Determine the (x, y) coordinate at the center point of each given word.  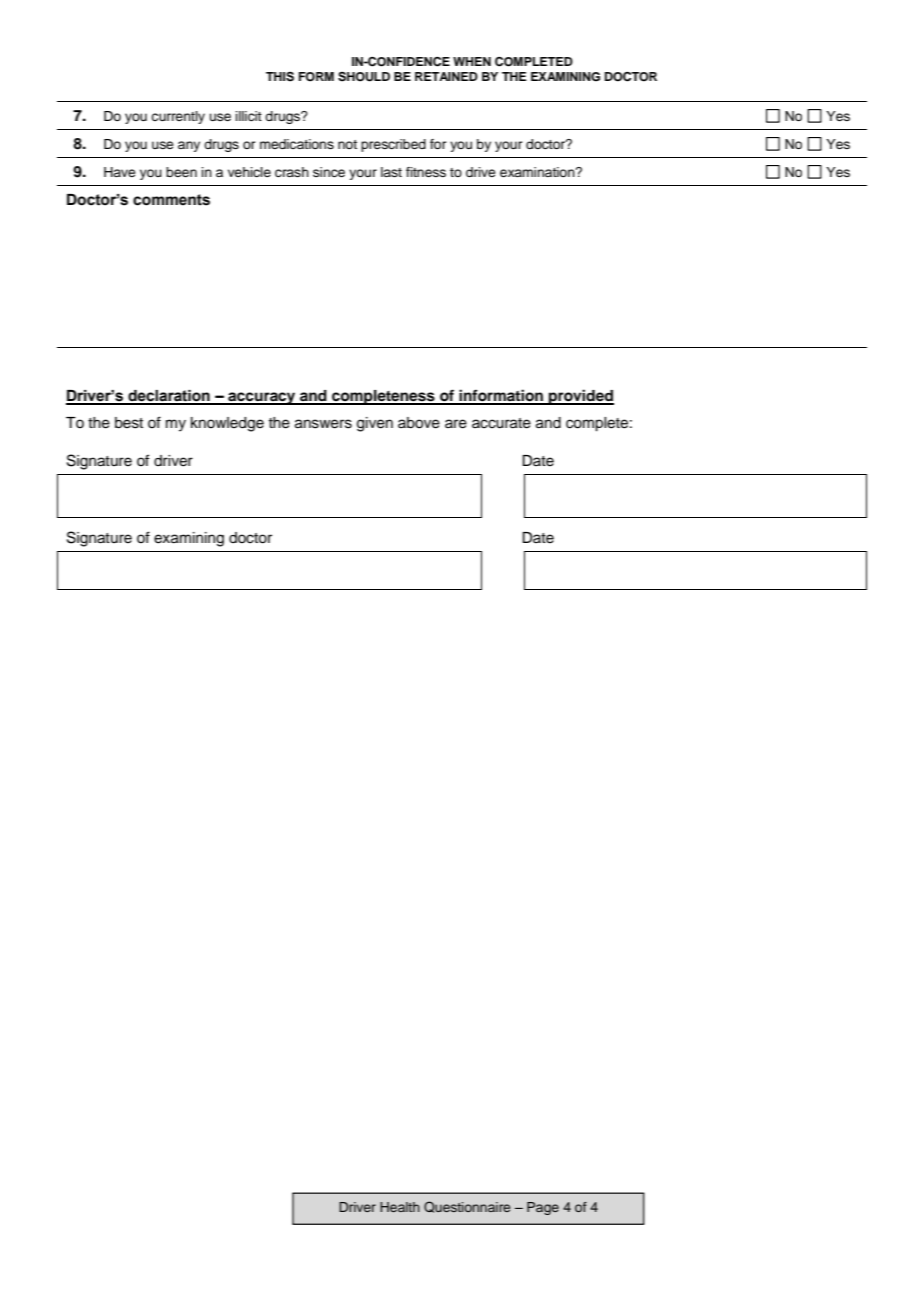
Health (400, 1207)
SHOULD (364, 77)
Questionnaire (467, 1207)
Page (543, 1208)
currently (178, 117)
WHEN (472, 61)
